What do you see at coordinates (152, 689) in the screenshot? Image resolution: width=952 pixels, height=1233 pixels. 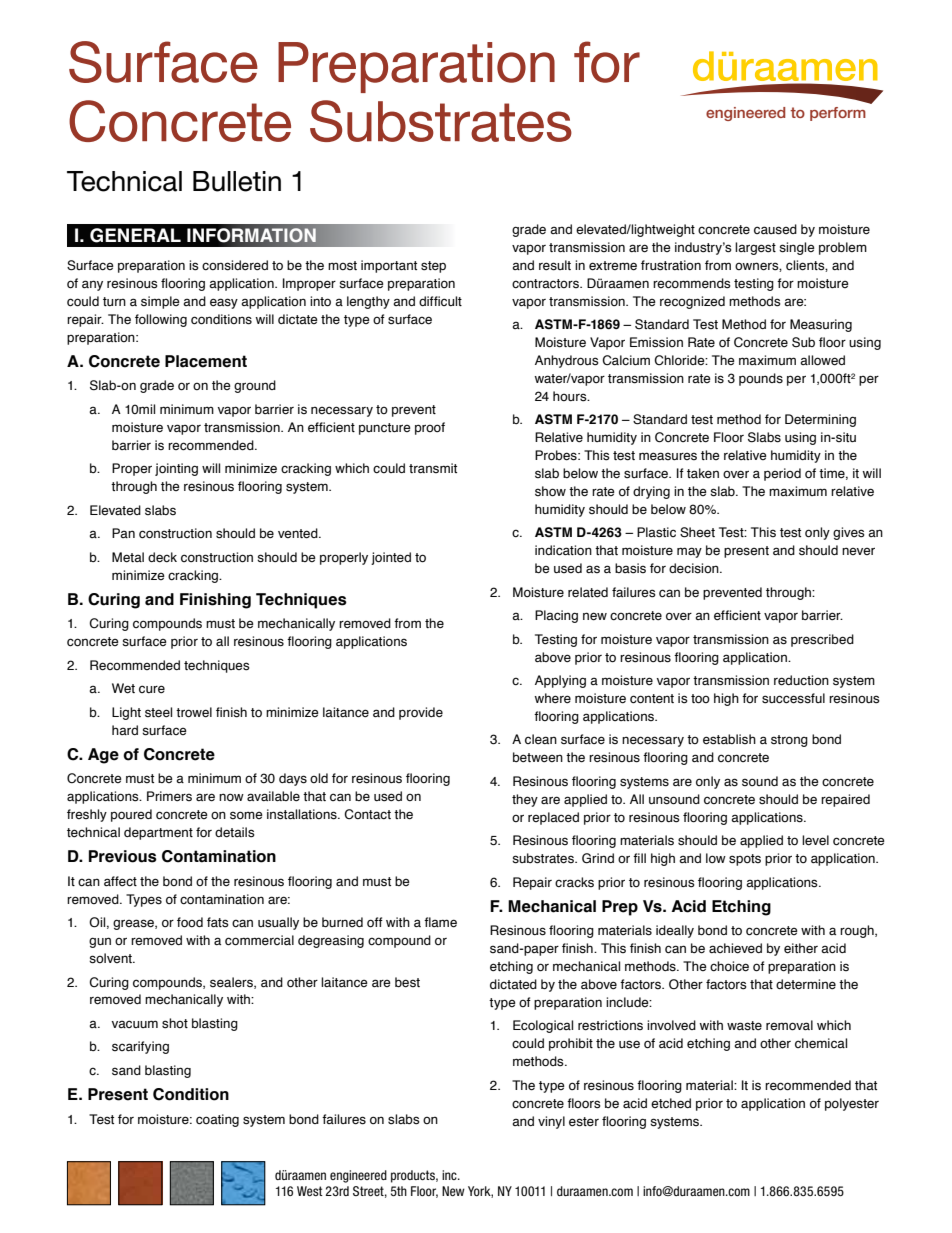 I see `cure` at bounding box center [152, 689].
